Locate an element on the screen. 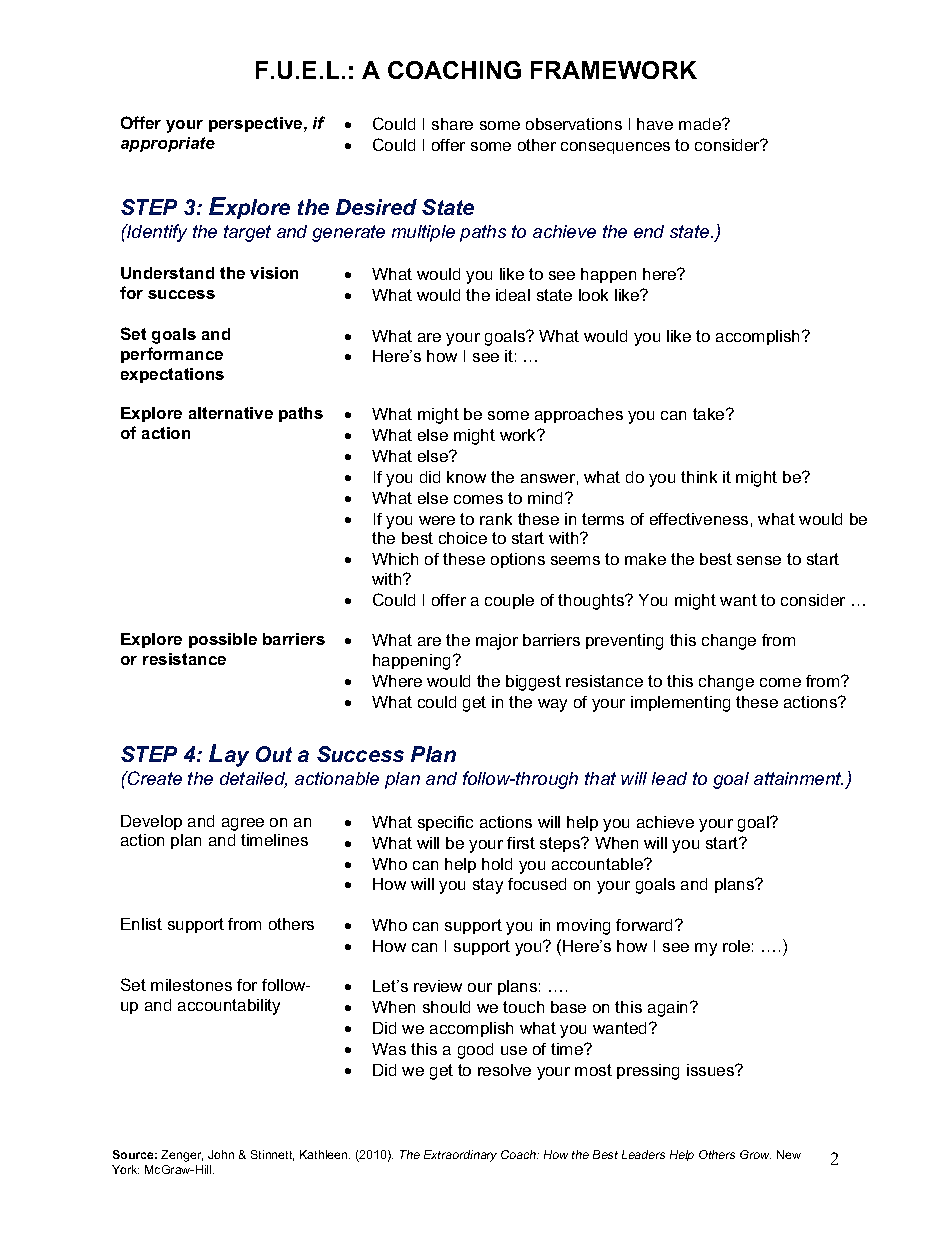 The width and height of the screenshot is (952, 1233). major is located at coordinates (497, 642).
